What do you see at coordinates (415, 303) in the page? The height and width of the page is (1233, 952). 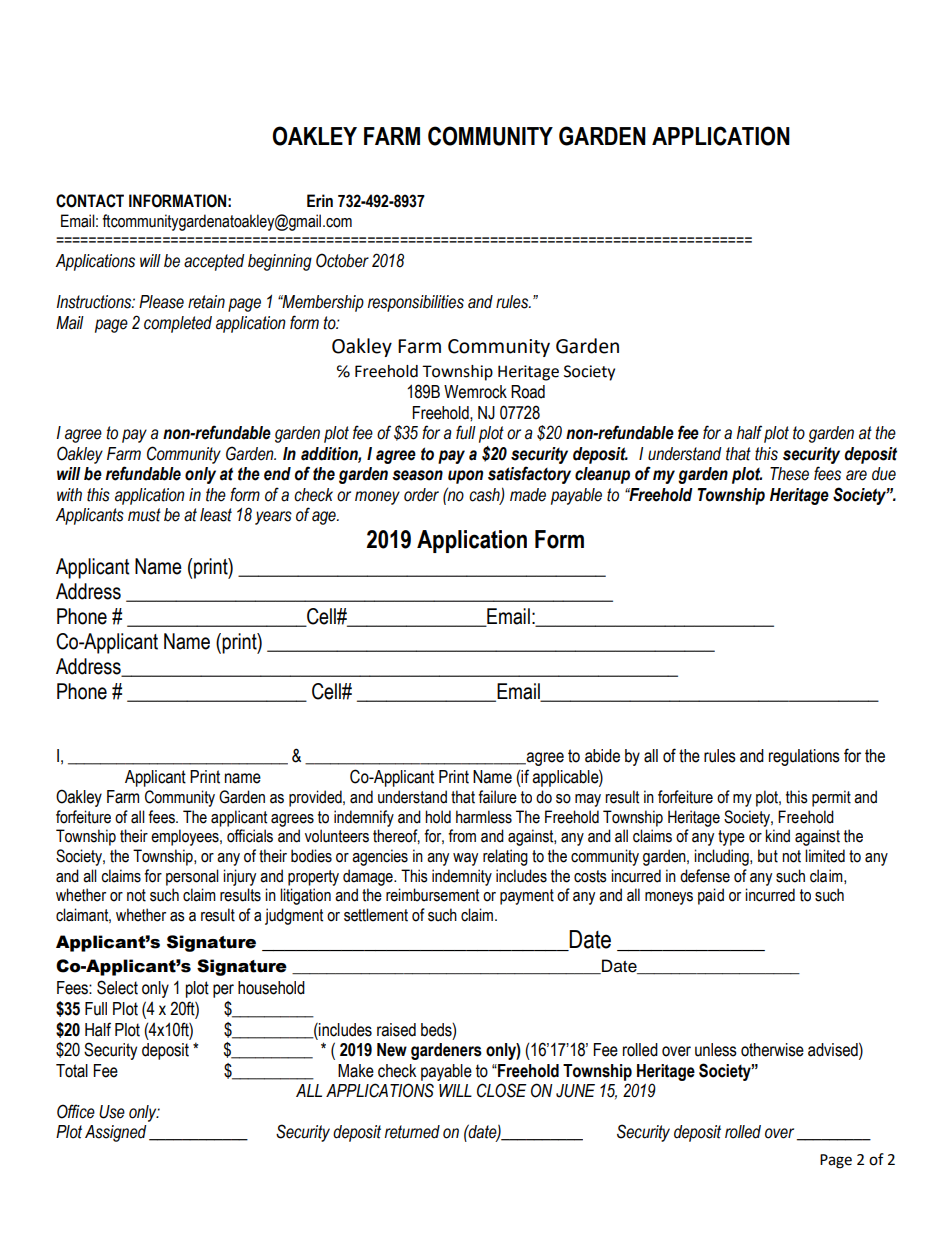 I see `responsibilities` at bounding box center [415, 303].
